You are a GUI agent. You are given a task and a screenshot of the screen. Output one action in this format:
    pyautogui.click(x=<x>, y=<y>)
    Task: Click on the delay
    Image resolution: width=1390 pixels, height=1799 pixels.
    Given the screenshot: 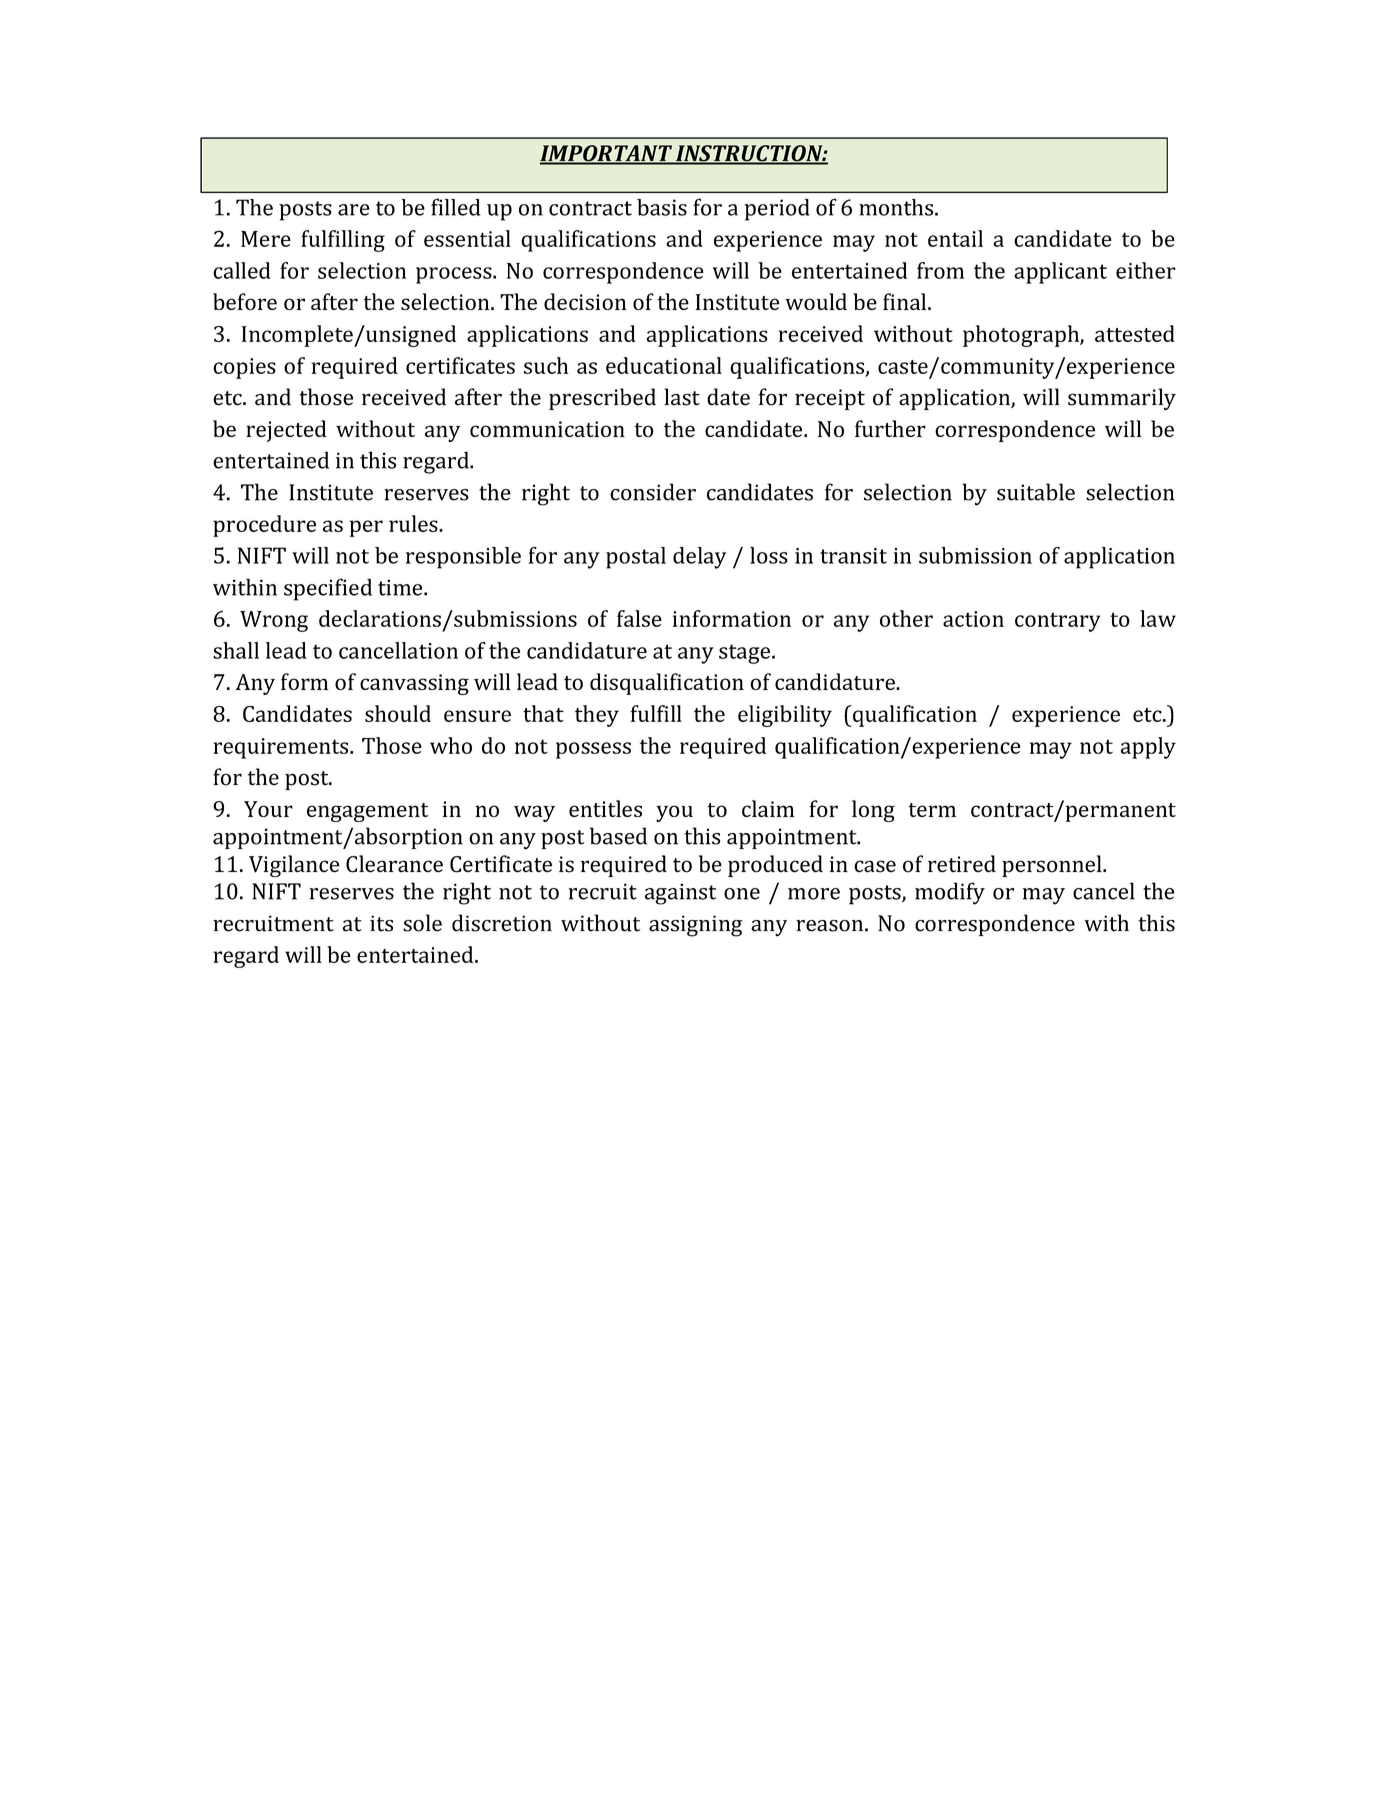 What is the action you would take?
    pyautogui.click(x=700, y=558)
